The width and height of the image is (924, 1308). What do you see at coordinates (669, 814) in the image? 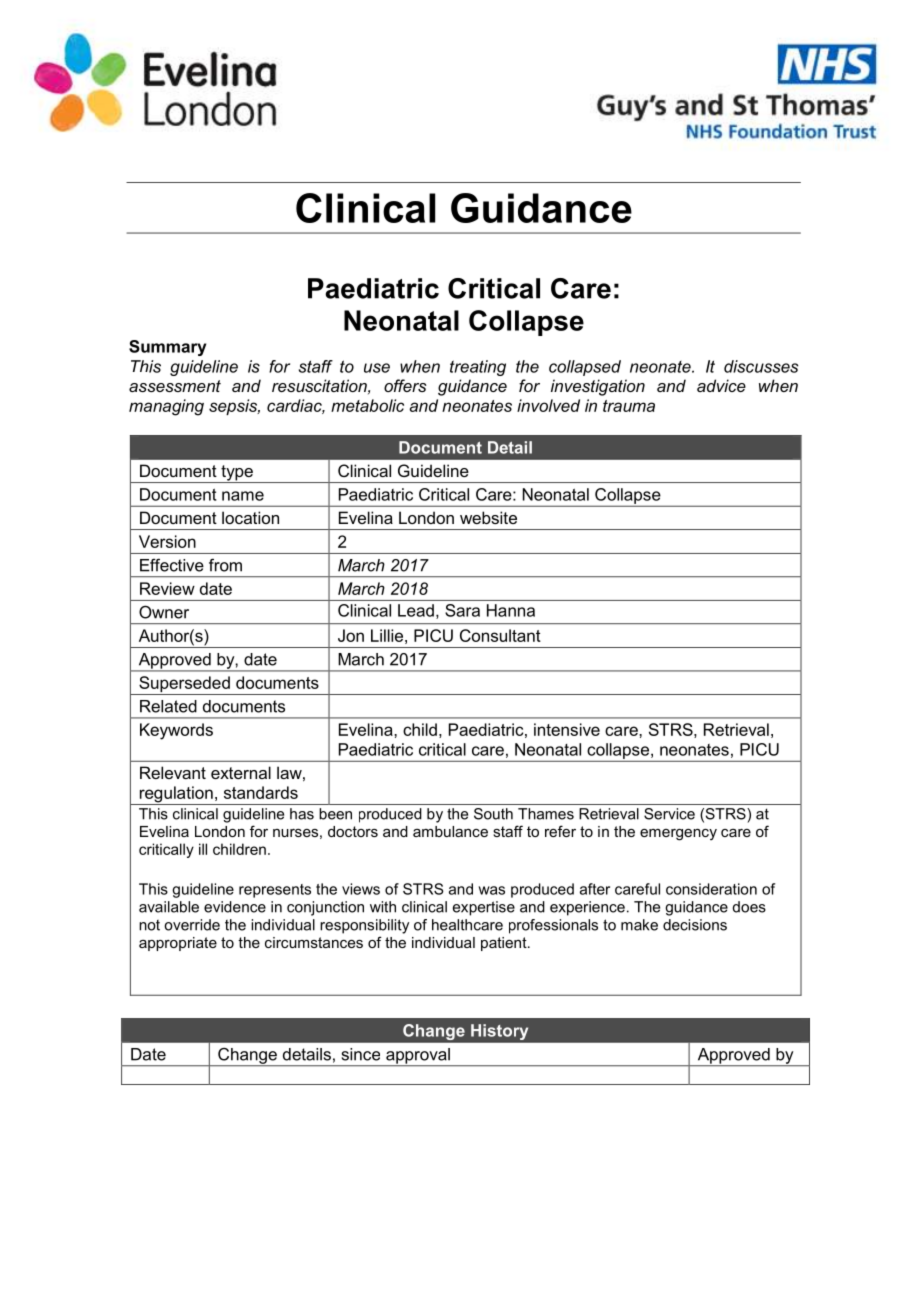
I see `Service` at bounding box center [669, 814].
